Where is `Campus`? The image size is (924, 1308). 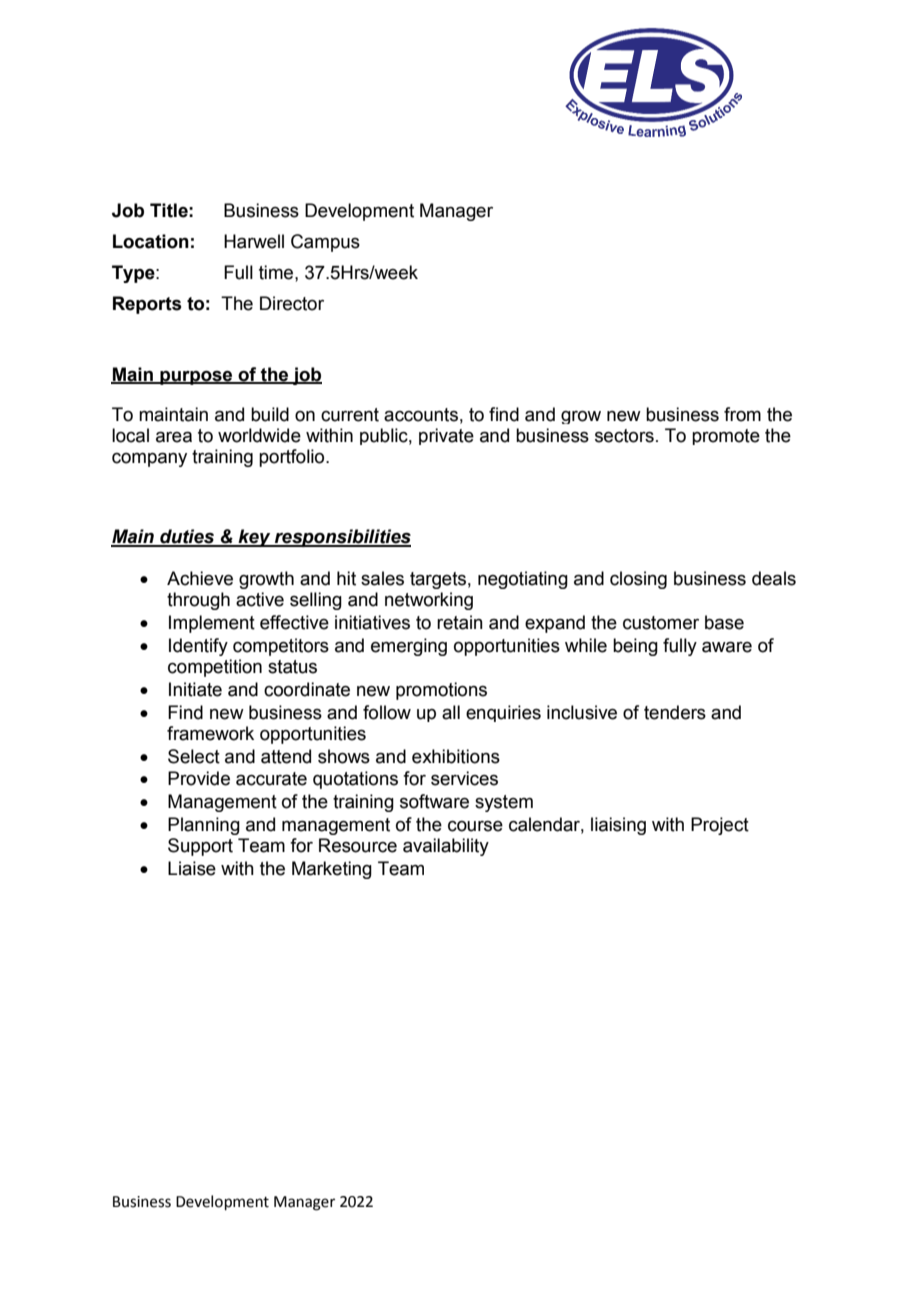 Campus is located at coordinates (325, 243).
